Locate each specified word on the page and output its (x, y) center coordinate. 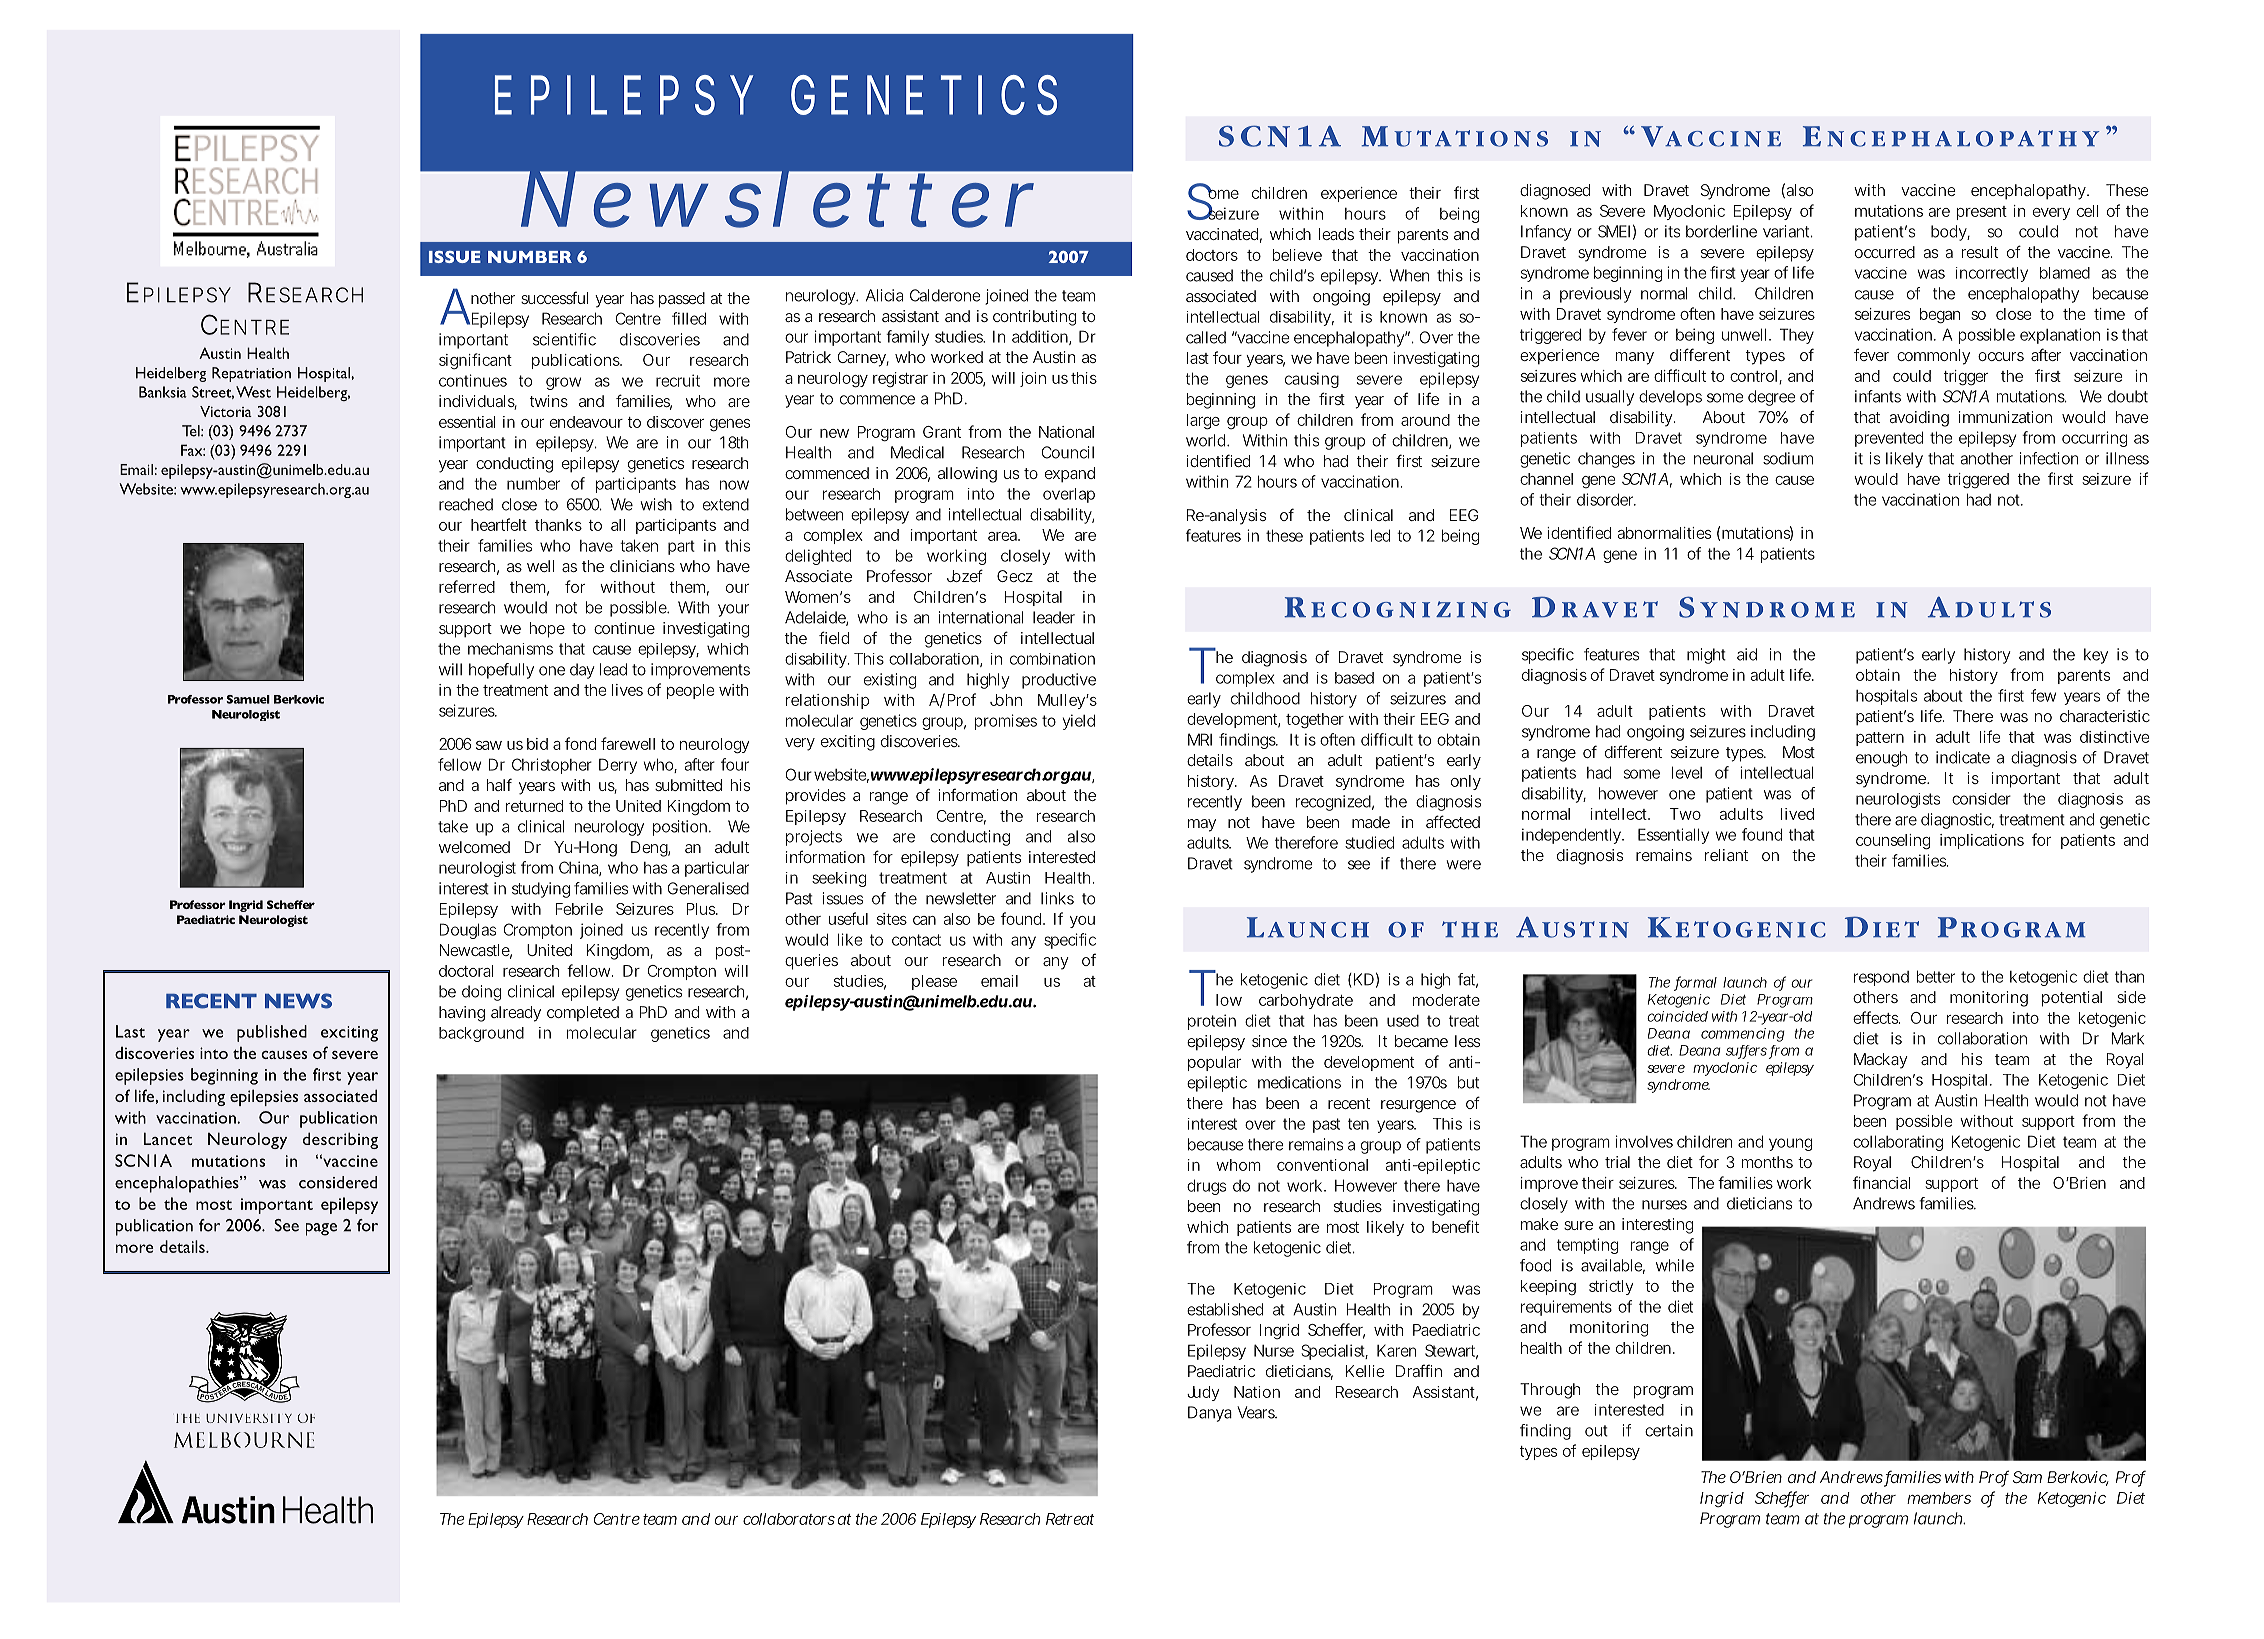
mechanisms (510, 649)
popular (1214, 1063)
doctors (1212, 255)
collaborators (789, 1519)
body (1950, 233)
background (481, 1034)
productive (1059, 681)
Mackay (1881, 1061)
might (1706, 656)
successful (554, 297)
